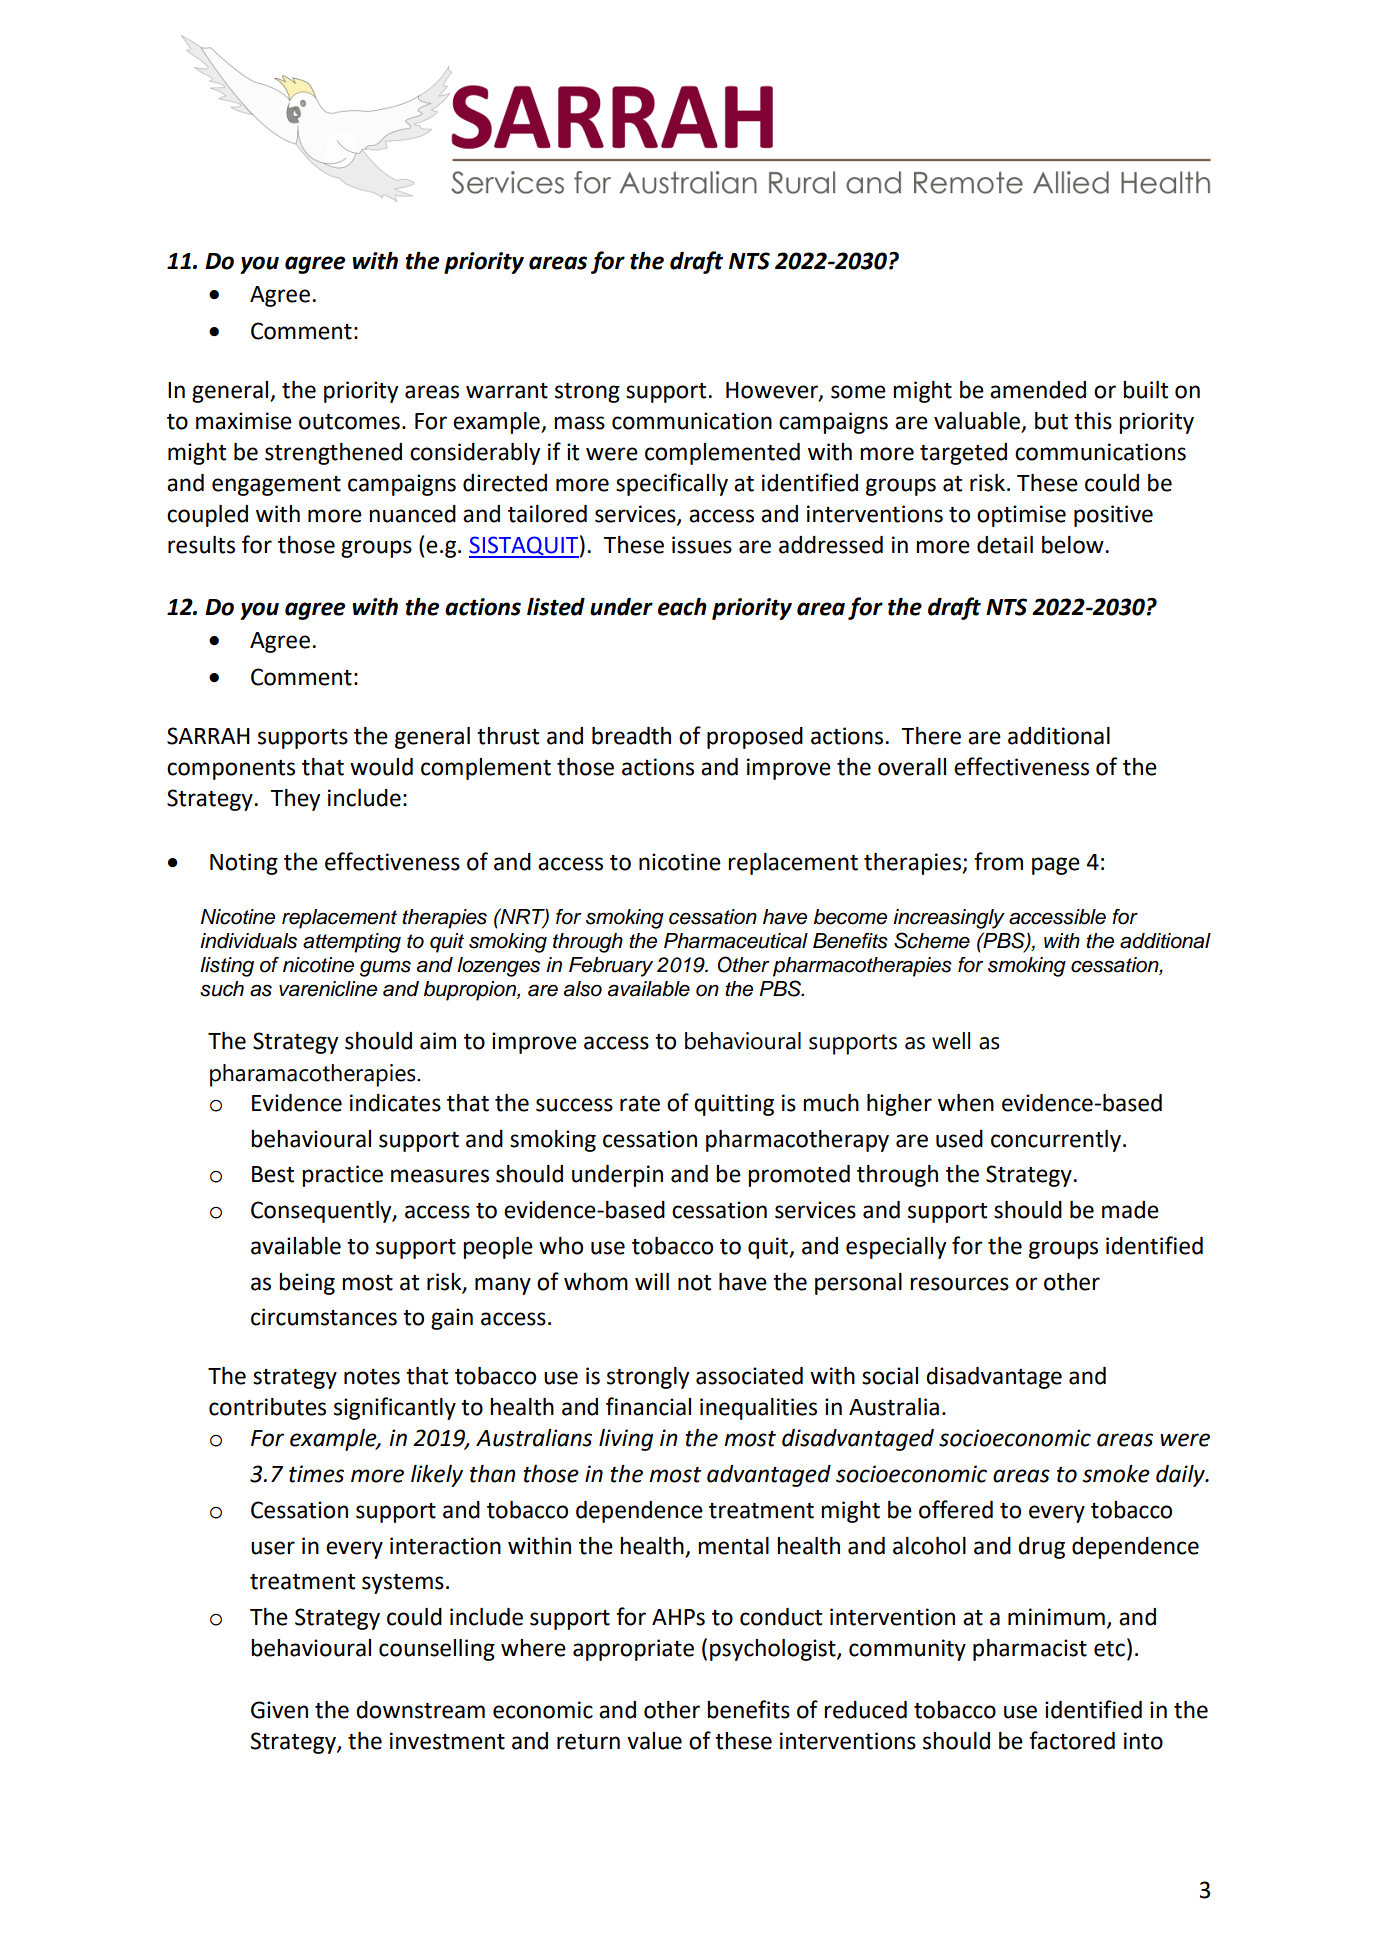  I want to click on success, so click(574, 1105).
